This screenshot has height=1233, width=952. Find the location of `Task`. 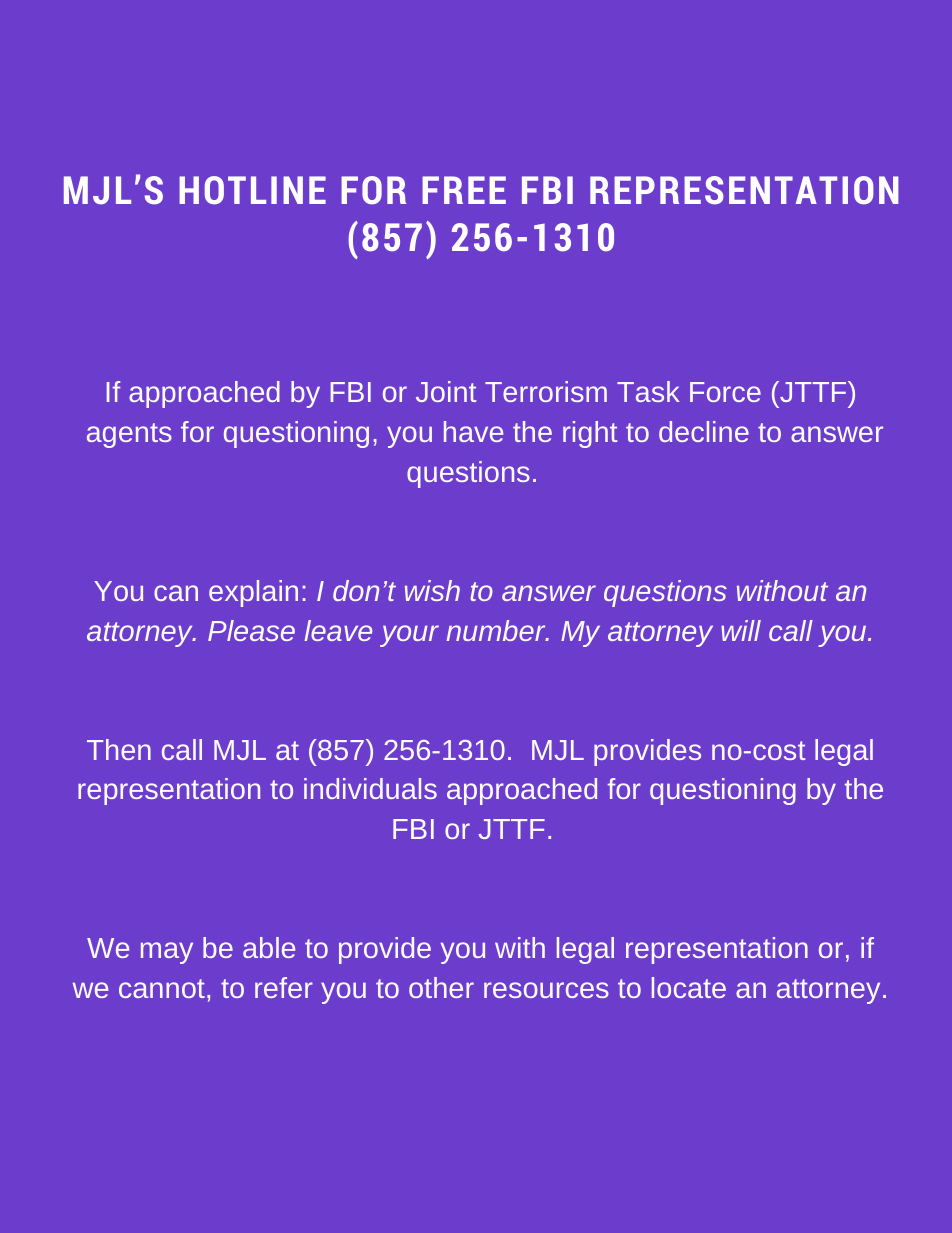

Task is located at coordinates (648, 391).
